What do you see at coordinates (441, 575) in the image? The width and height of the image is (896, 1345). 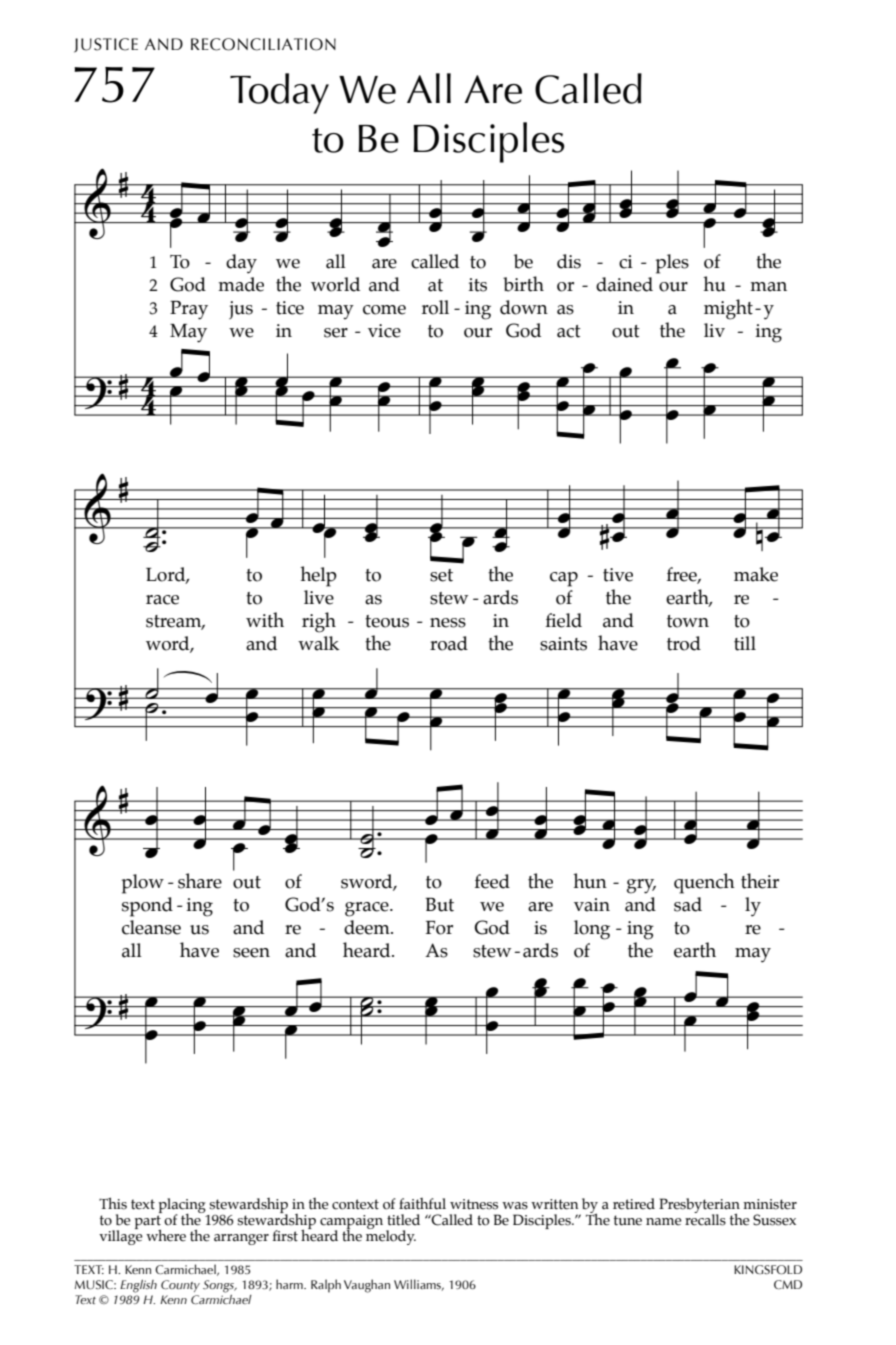 I see `set` at bounding box center [441, 575].
